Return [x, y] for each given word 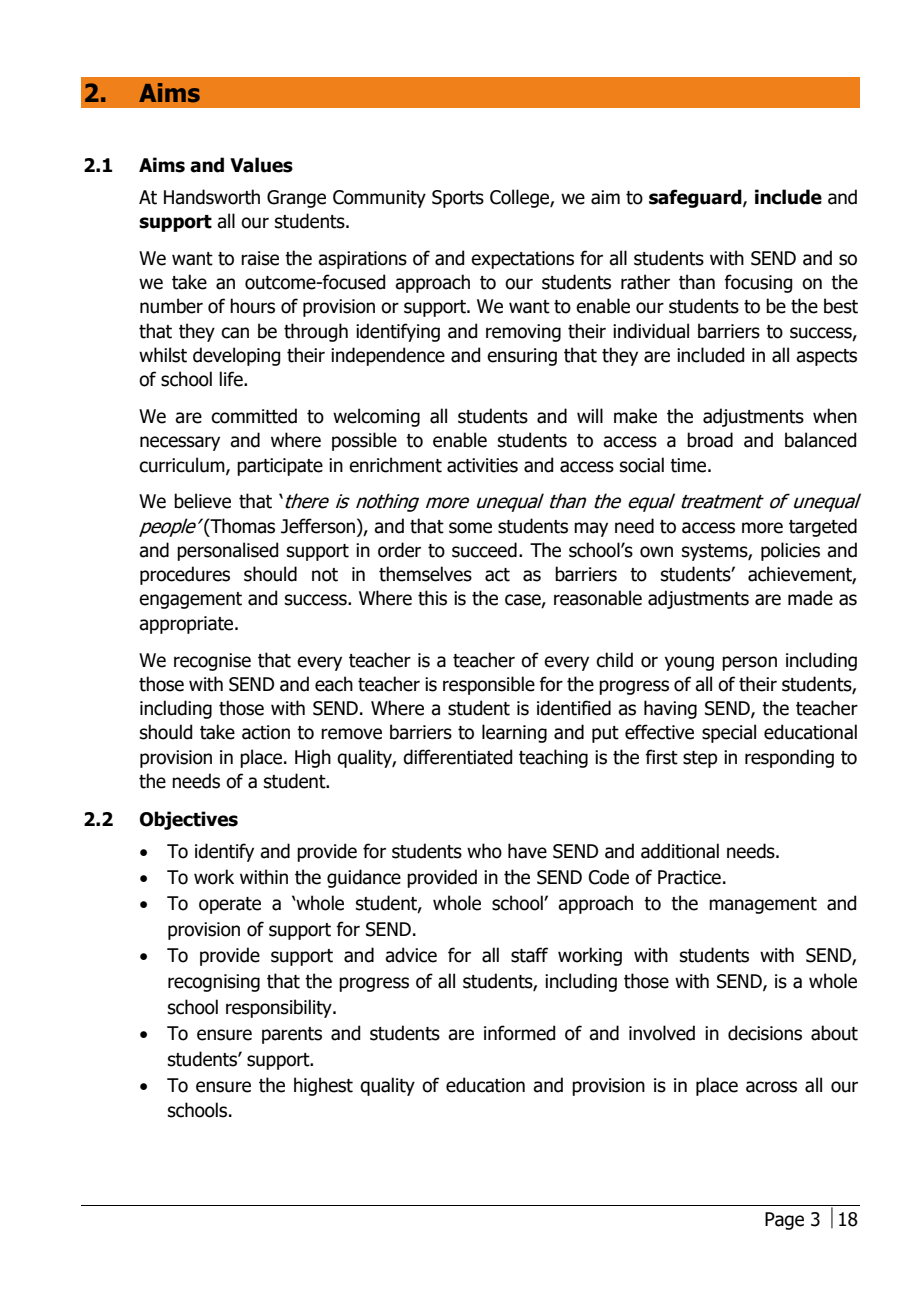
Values [261, 165]
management [763, 905]
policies [790, 551]
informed [519, 1033]
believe [202, 501]
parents [292, 1035]
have [527, 851]
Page [784, 1221]
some [470, 528]
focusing [758, 283]
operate [230, 905]
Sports [458, 199]
